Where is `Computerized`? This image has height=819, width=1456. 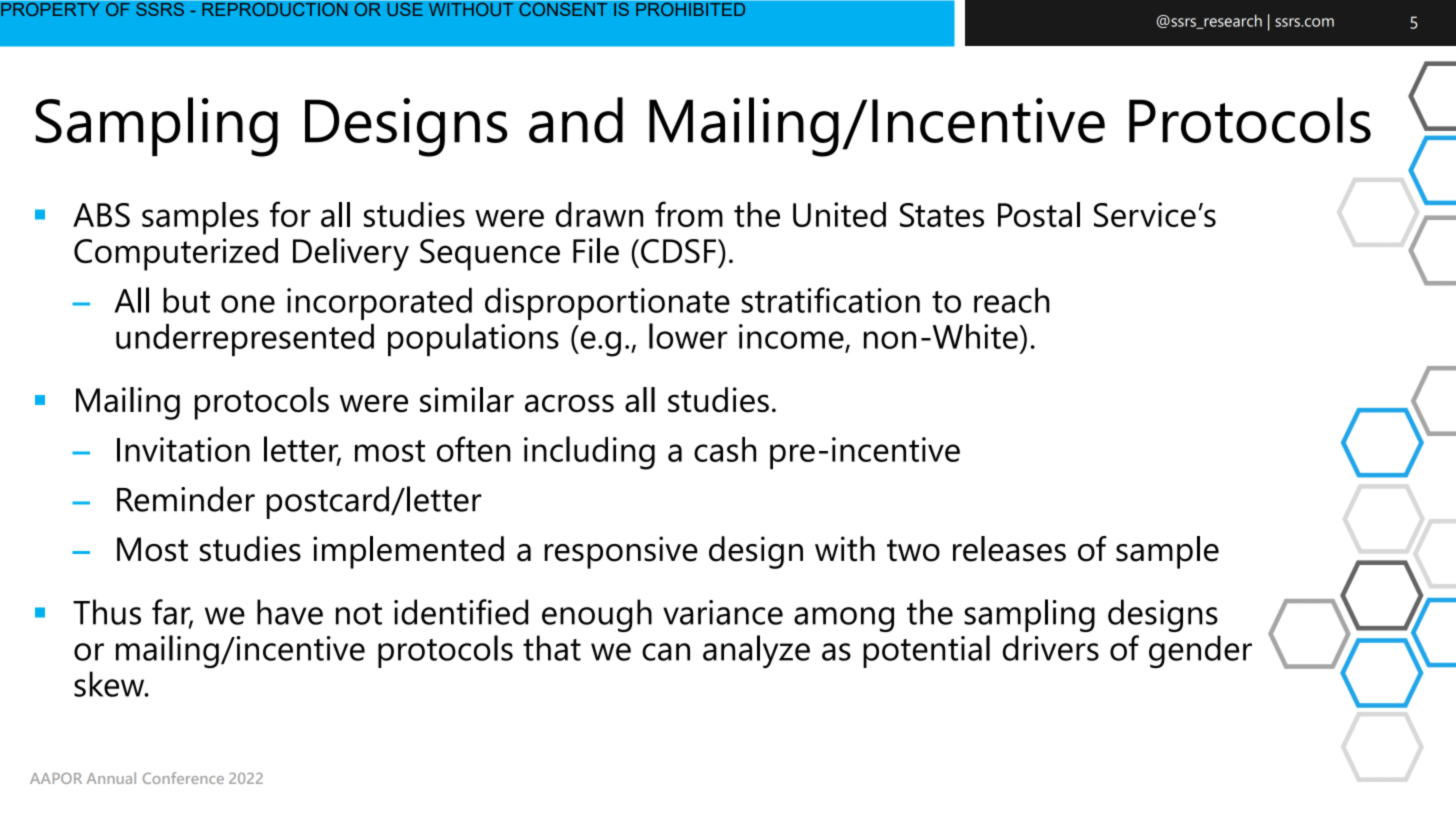 Computerized is located at coordinates (176, 254).
